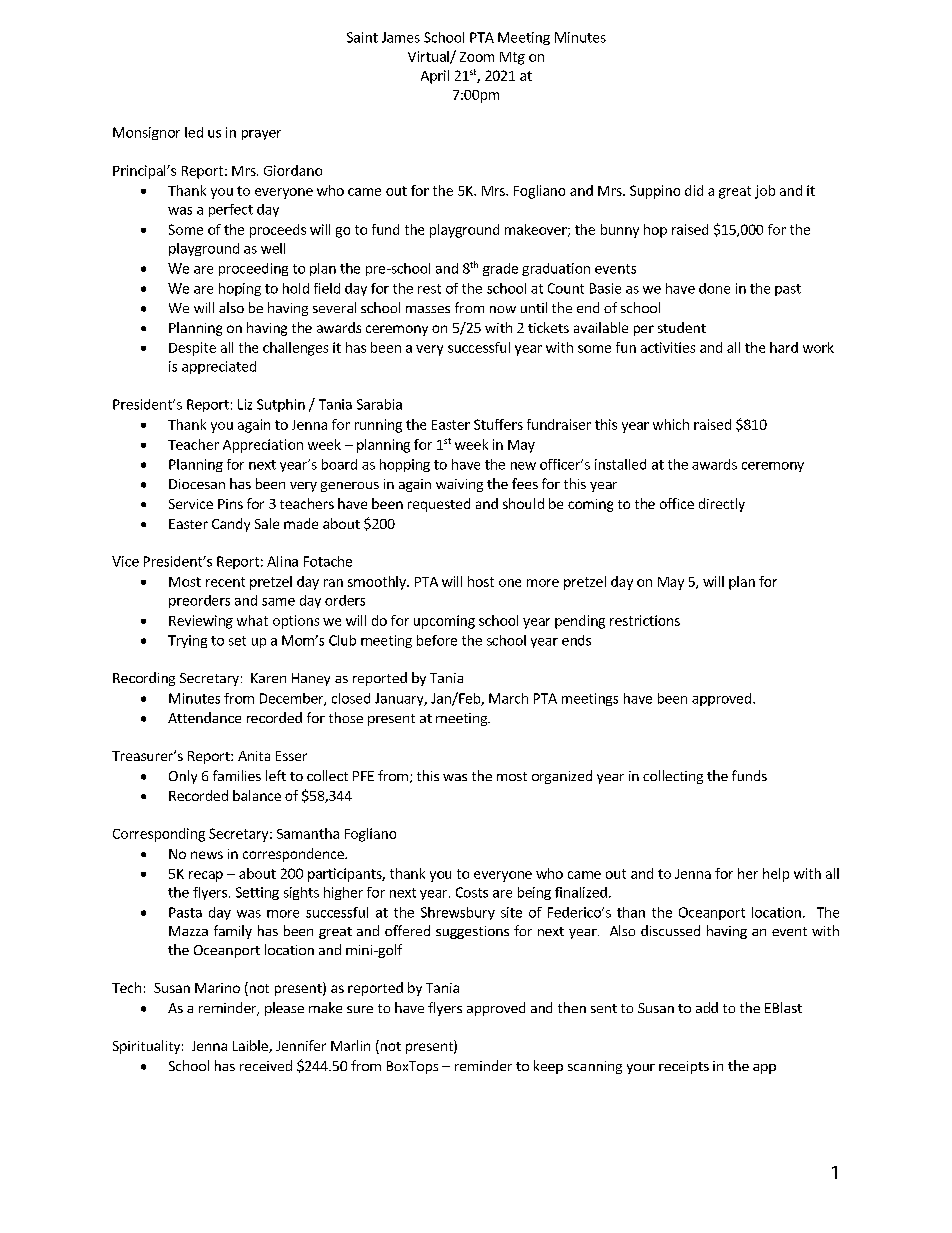 The height and width of the screenshot is (1233, 952). What do you see at coordinates (261, 135) in the screenshot?
I see `prayer` at bounding box center [261, 135].
